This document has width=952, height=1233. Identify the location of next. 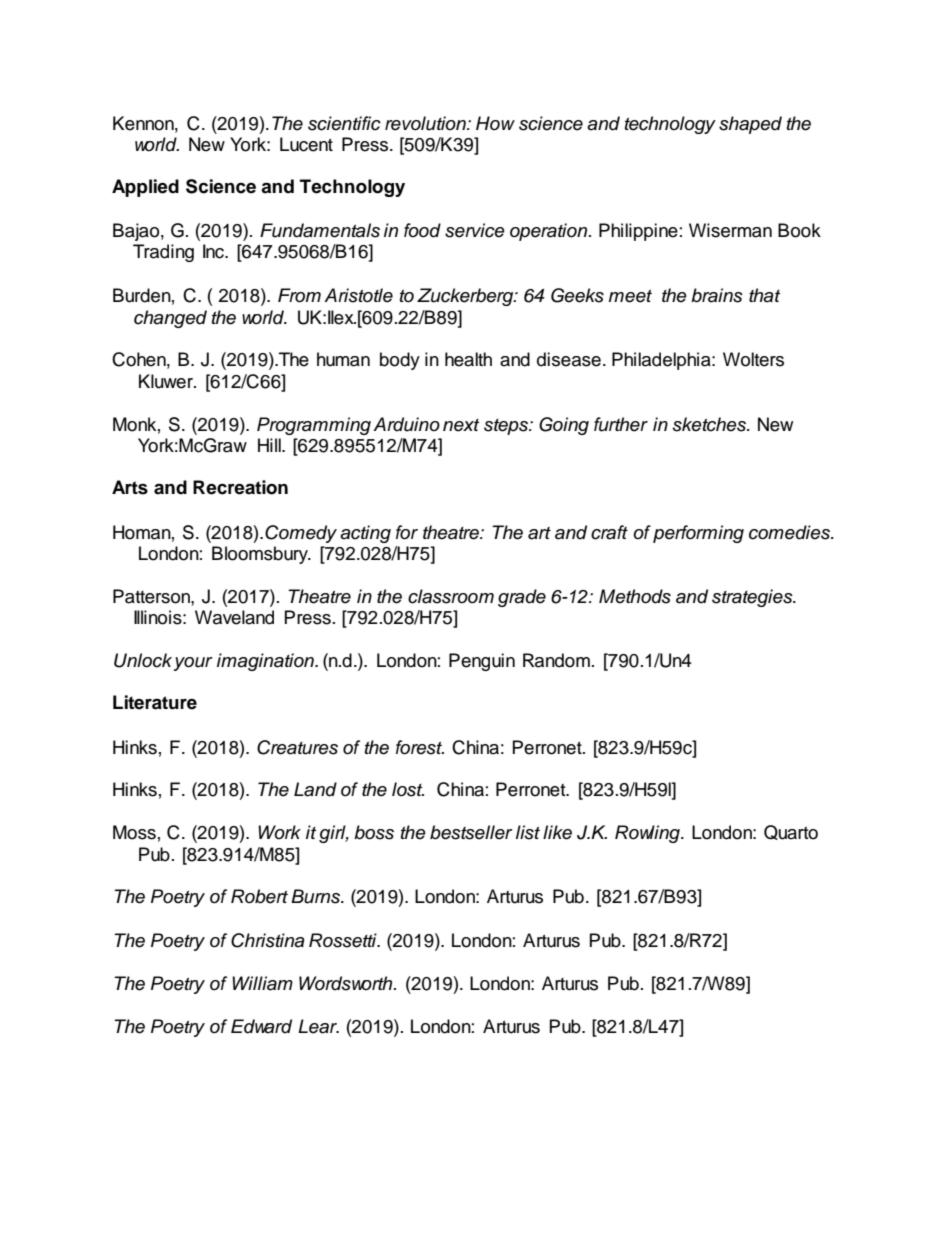
(461, 425).
